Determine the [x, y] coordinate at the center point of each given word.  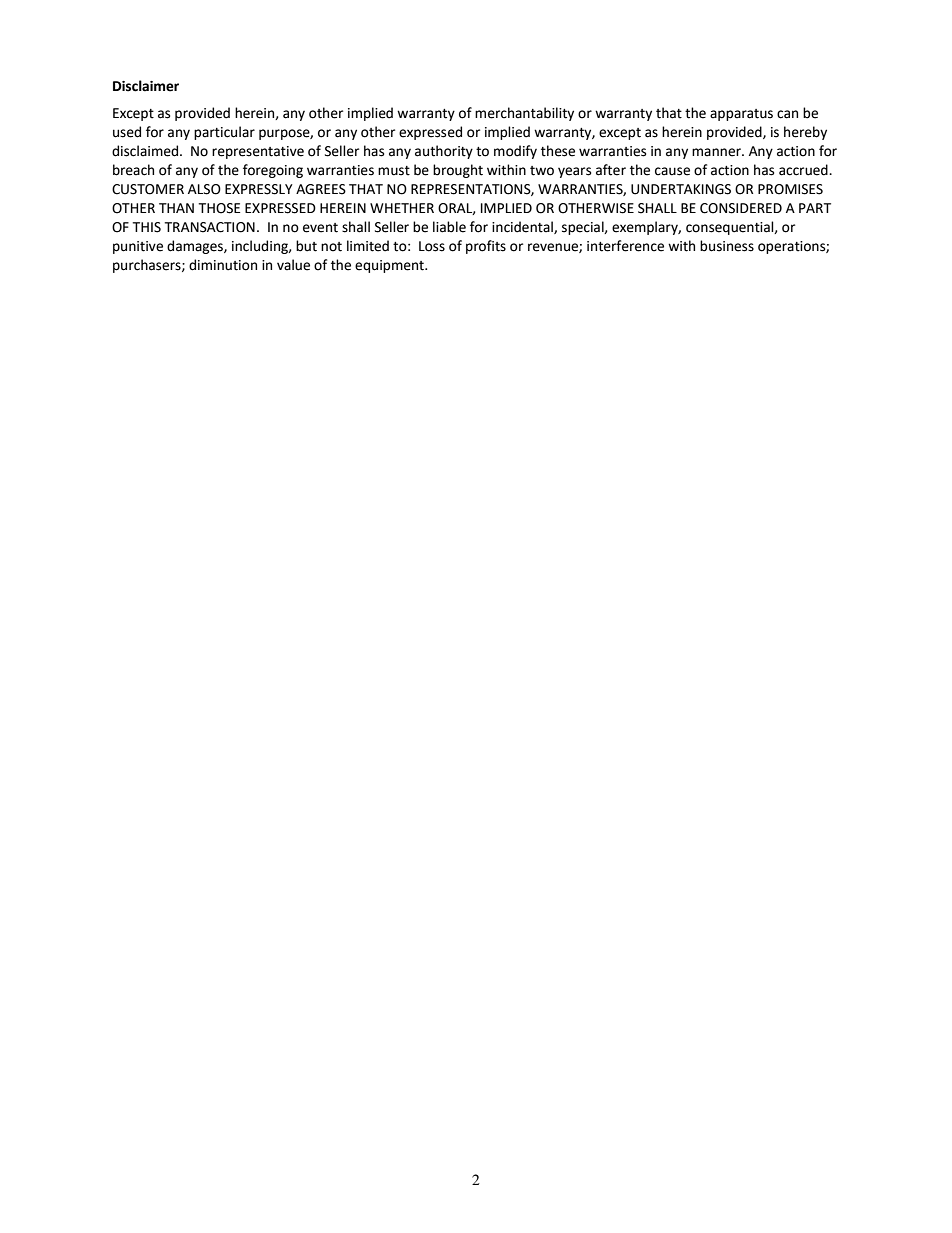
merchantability [524, 114]
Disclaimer [146, 86]
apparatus [741, 115]
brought [458, 171]
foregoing [273, 171]
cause [672, 171]
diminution [223, 265]
